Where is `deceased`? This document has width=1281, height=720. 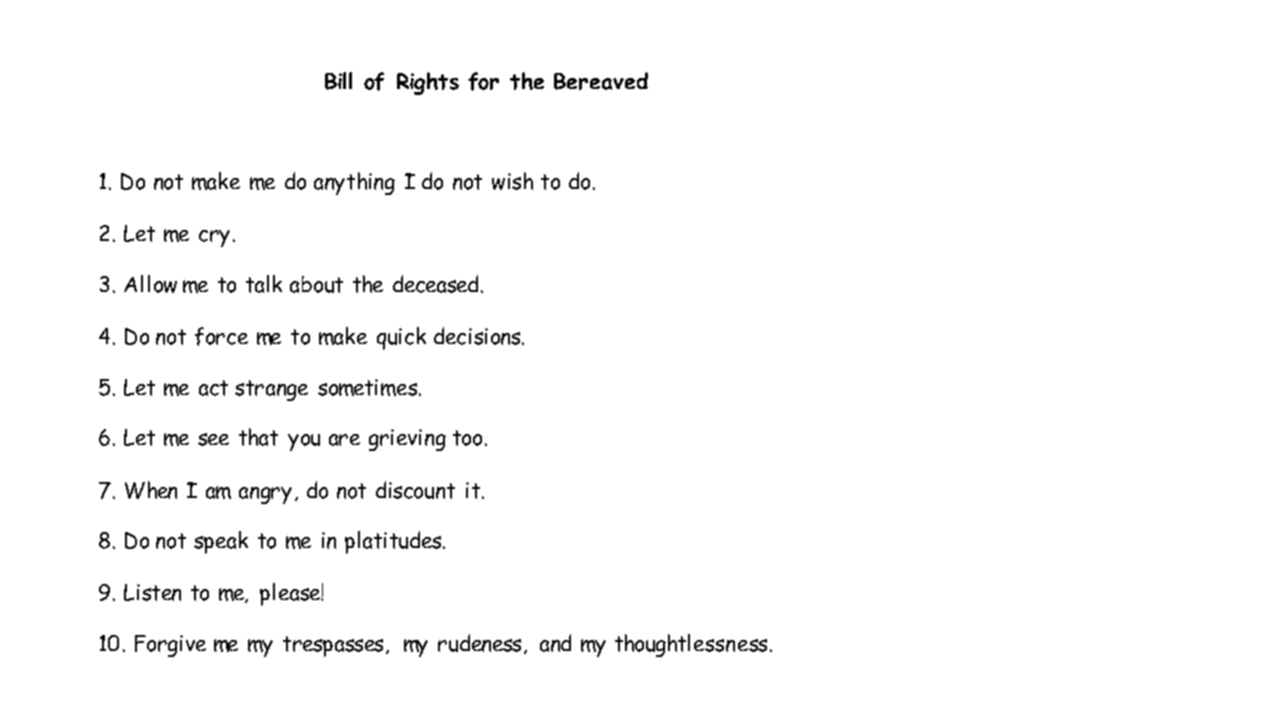
deceased is located at coordinates (435, 284).
